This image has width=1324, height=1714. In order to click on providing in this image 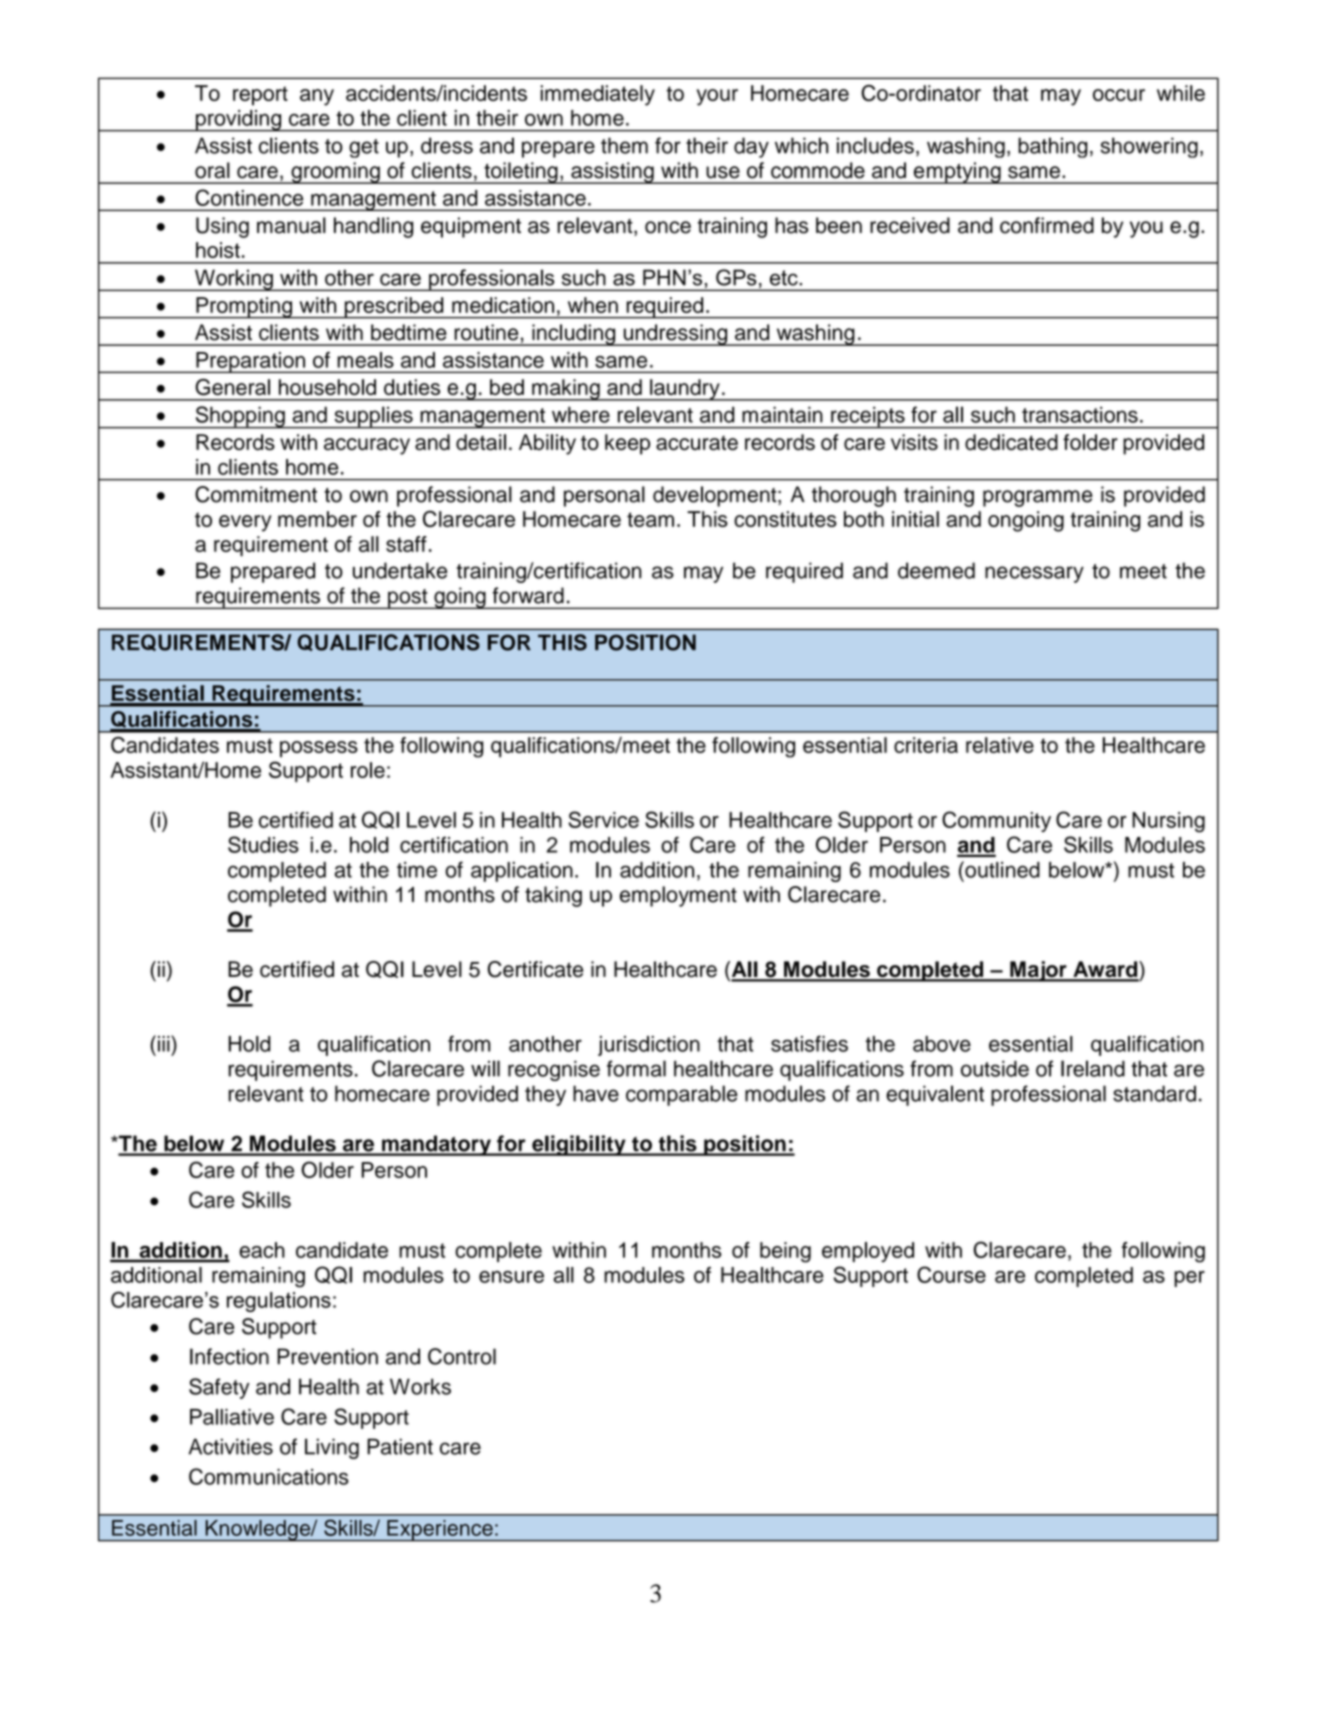, I will do `click(239, 121)`.
